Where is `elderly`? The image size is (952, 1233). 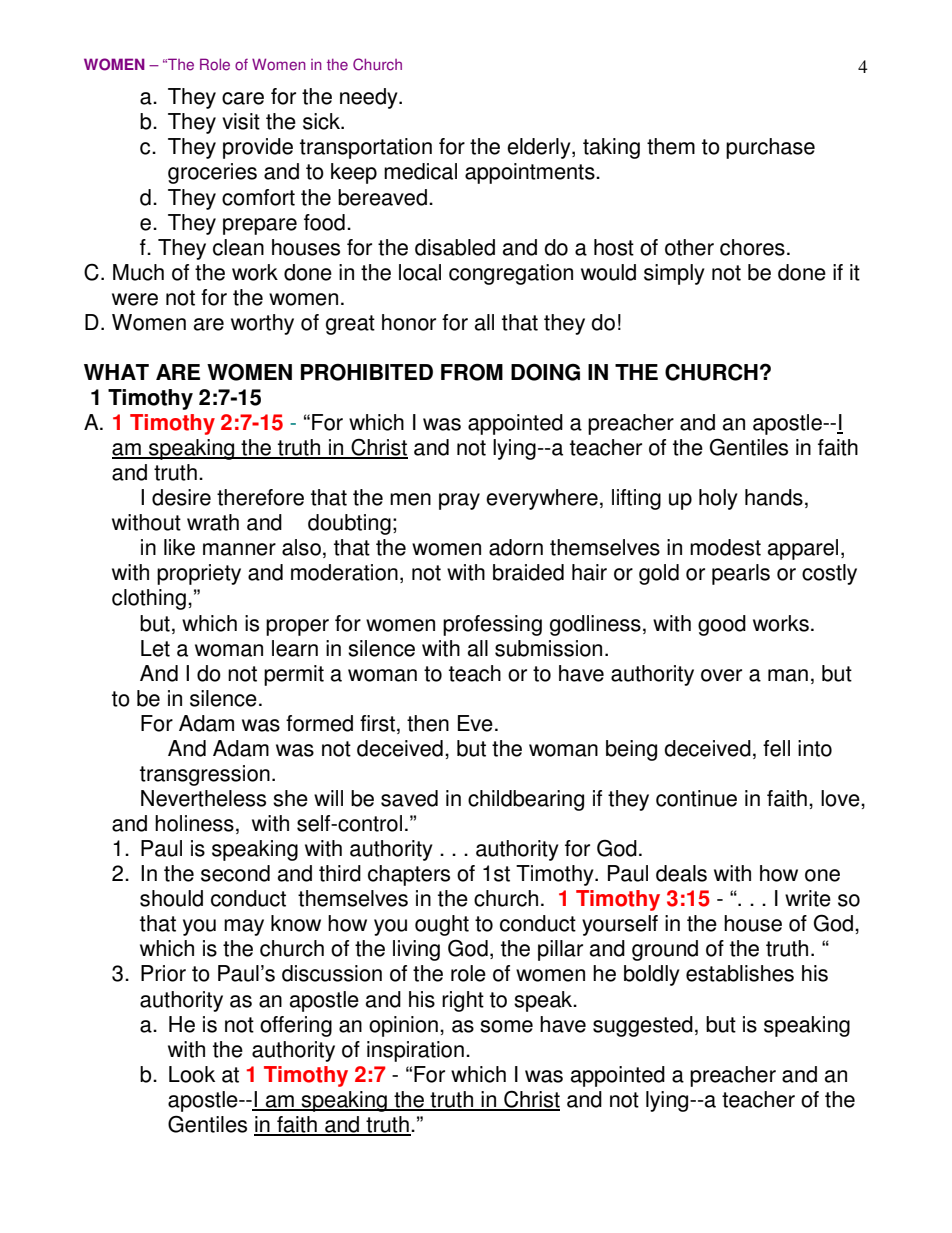
elderly is located at coordinates (540, 148).
